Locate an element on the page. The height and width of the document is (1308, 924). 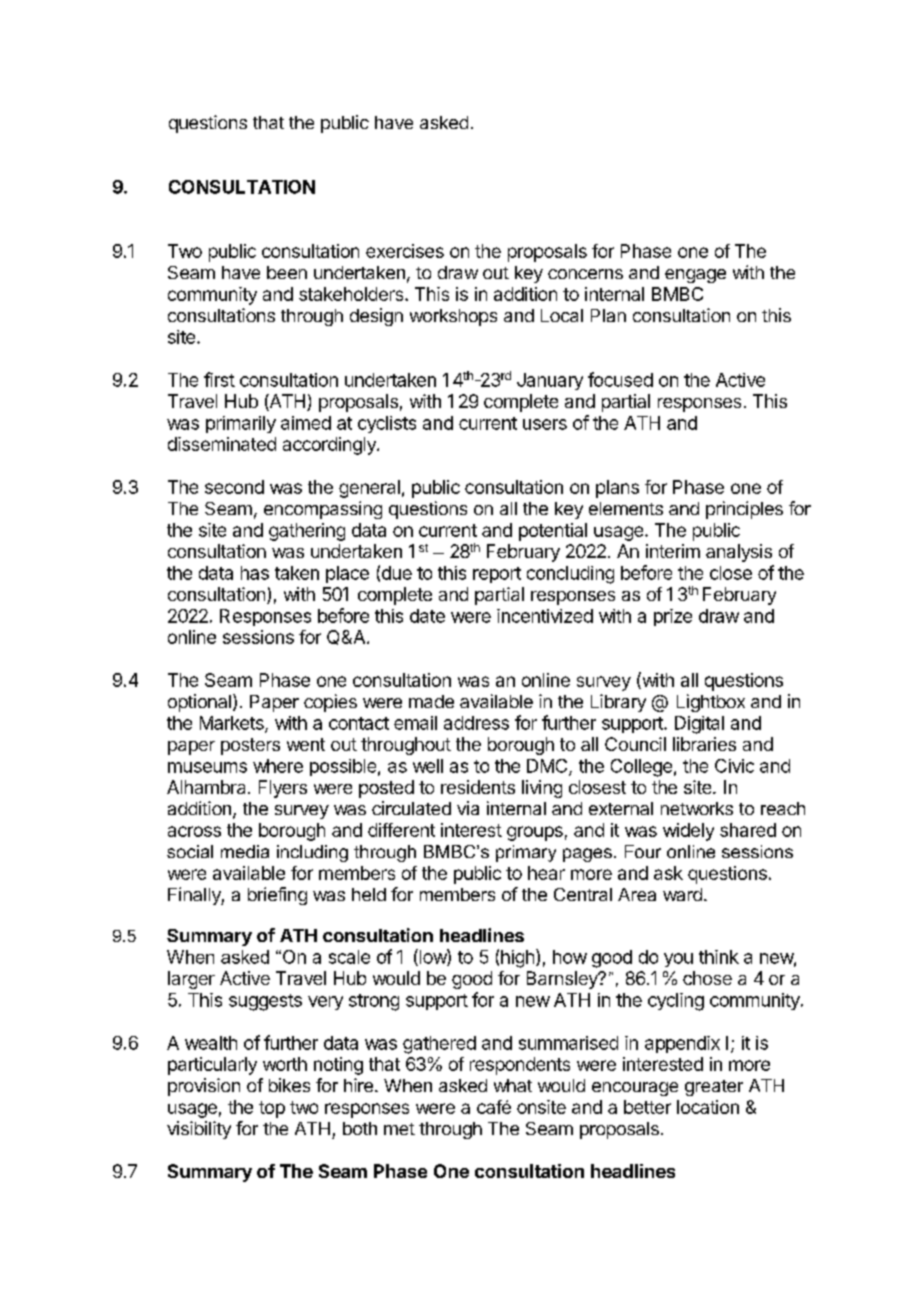
top is located at coordinates (272, 1109).
